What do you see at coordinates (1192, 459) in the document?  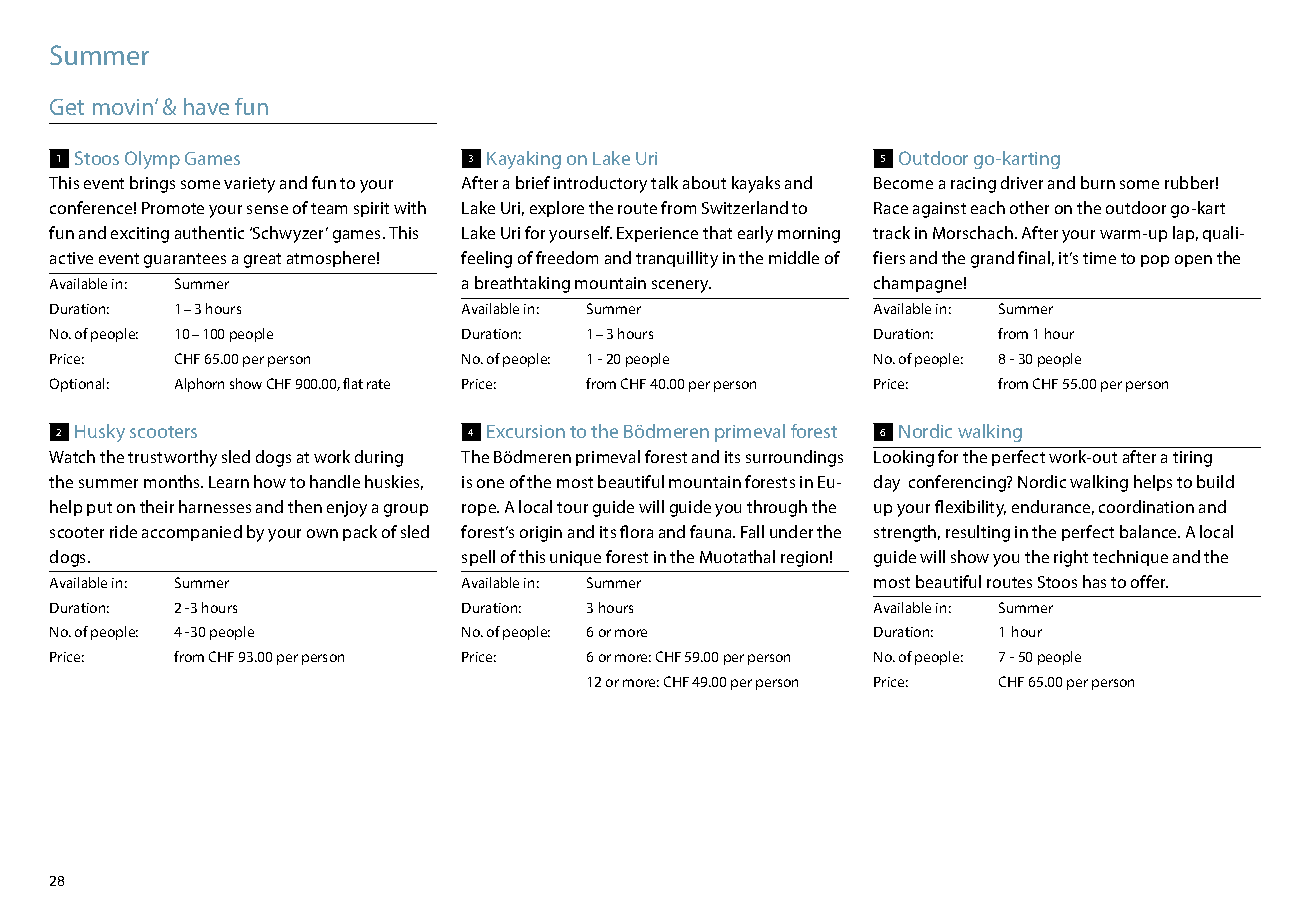 I see `tiring` at bounding box center [1192, 459].
